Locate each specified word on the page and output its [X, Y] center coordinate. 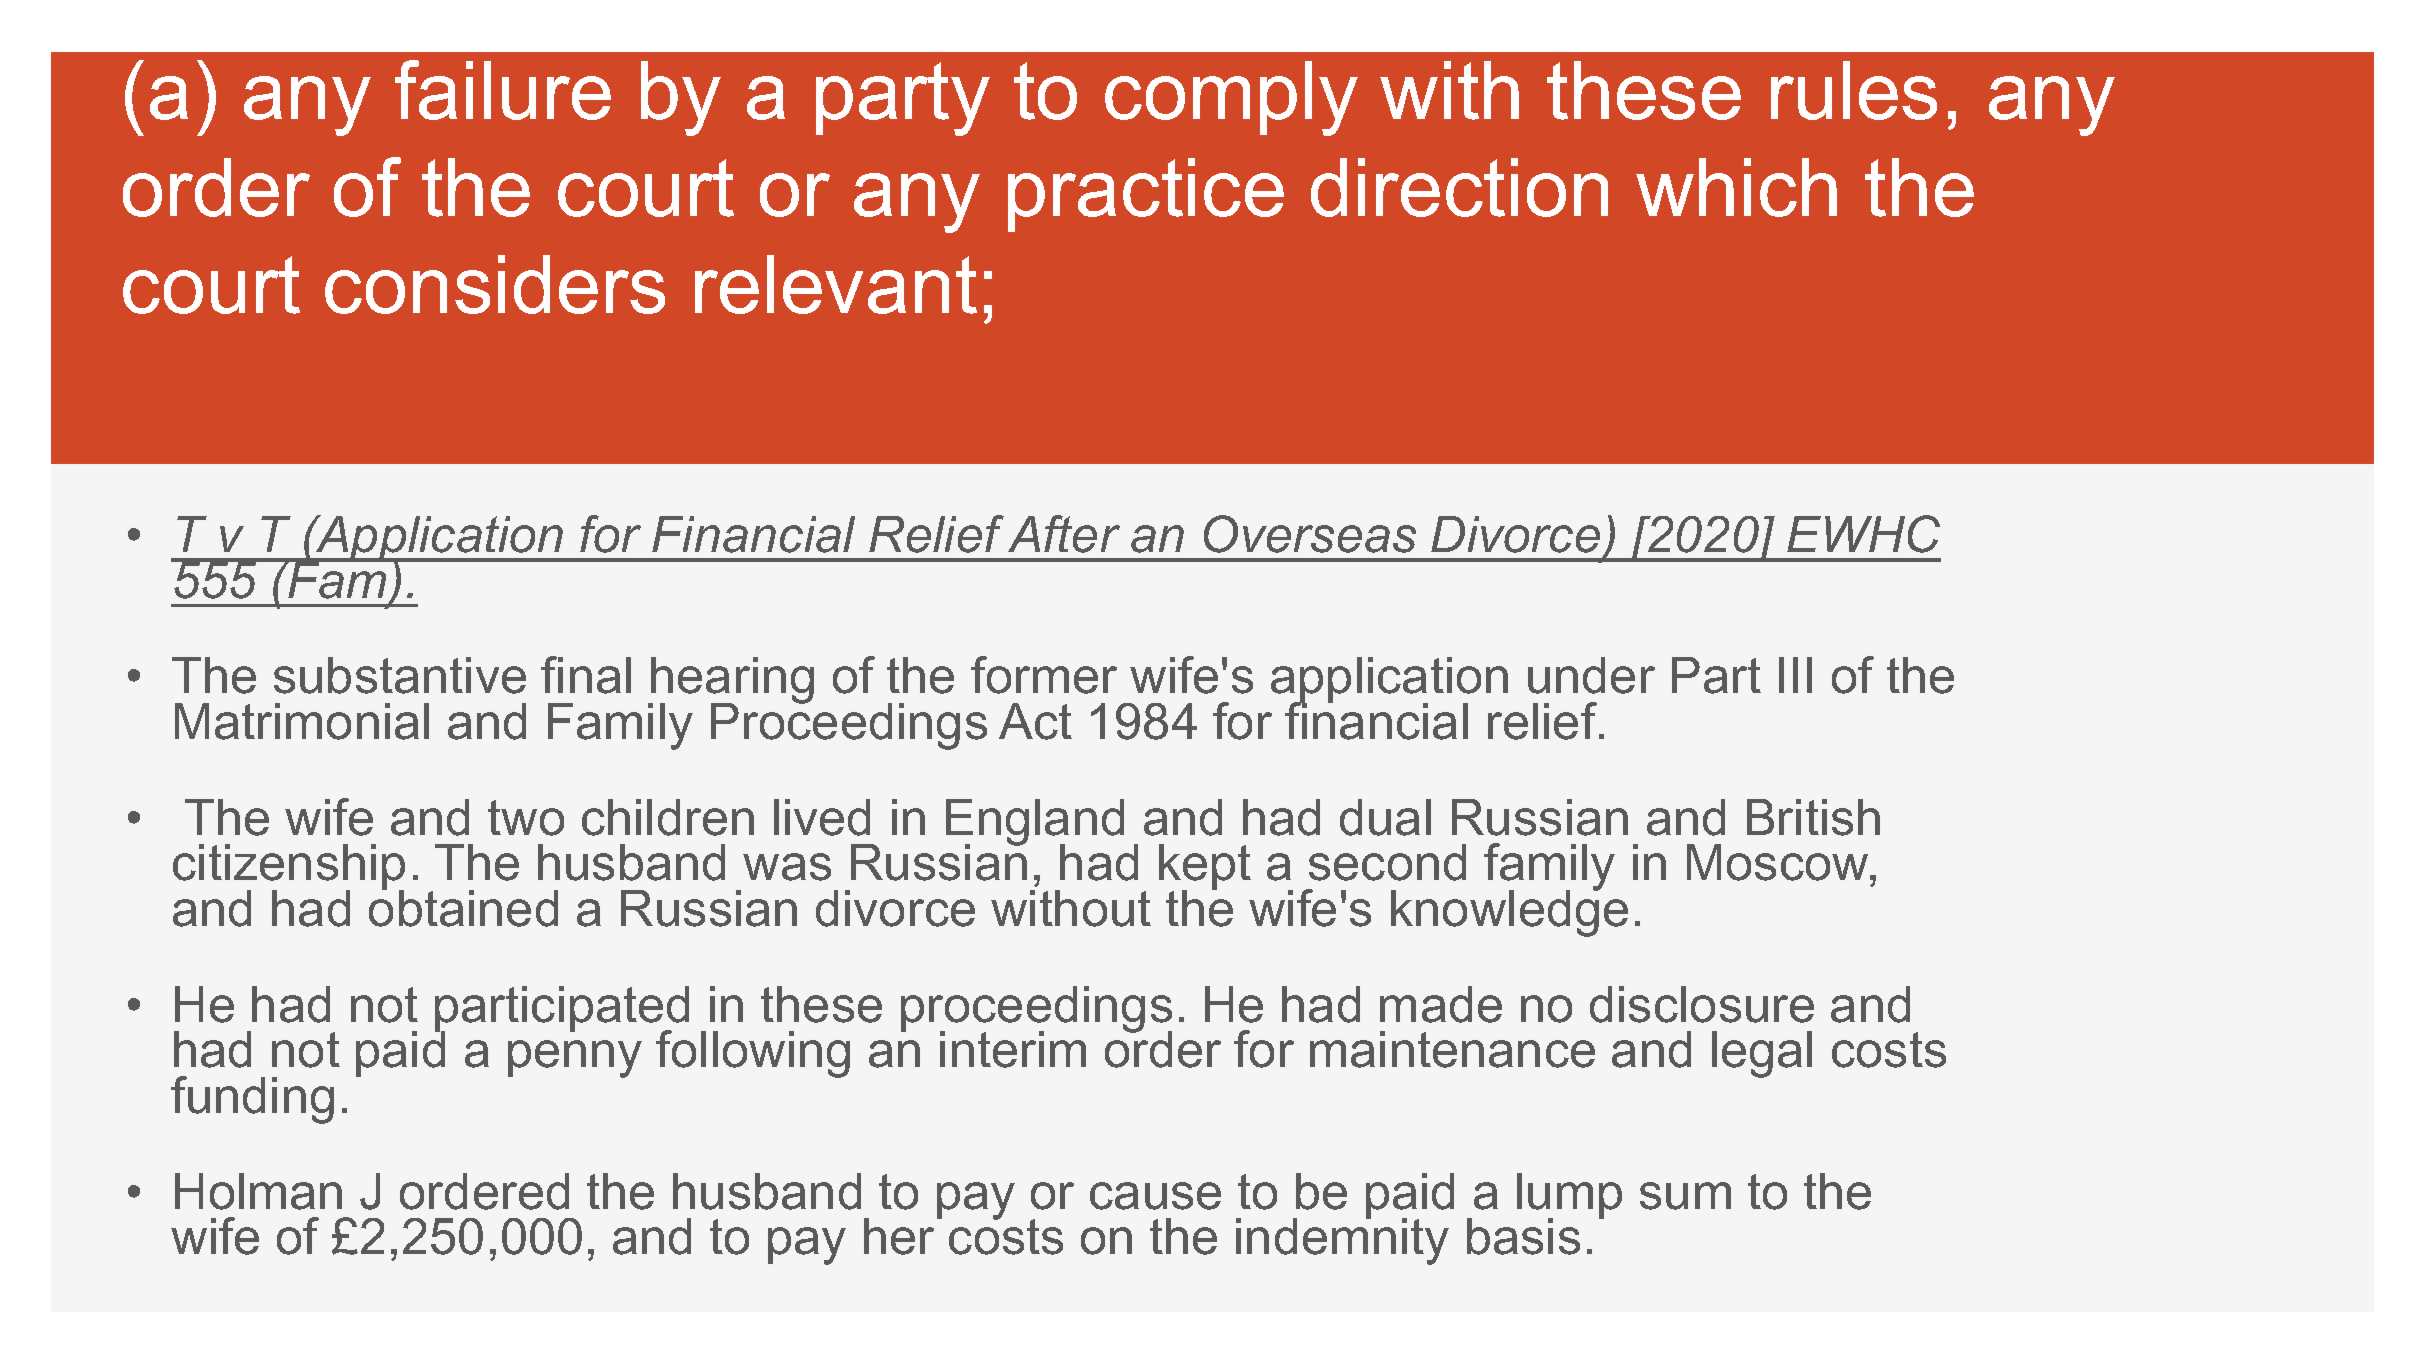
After [1064, 534]
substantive [400, 675]
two [526, 818]
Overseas [1310, 534]
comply [1231, 98]
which [1736, 187]
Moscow [1779, 862]
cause [1155, 1196]
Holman [258, 1191]
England [1035, 823]
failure [503, 90]
